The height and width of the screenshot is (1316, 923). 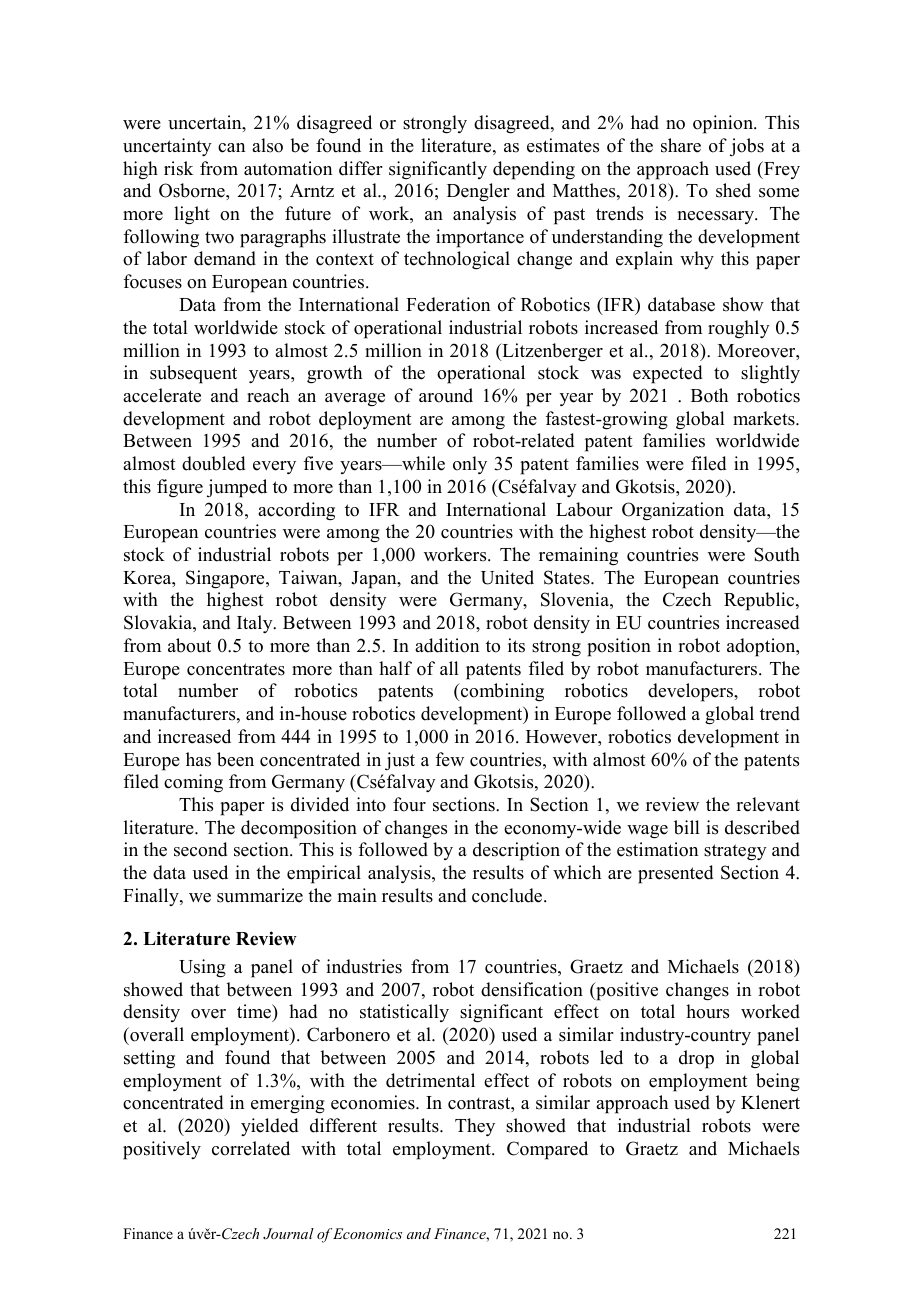 I want to click on developers, so click(x=691, y=692).
